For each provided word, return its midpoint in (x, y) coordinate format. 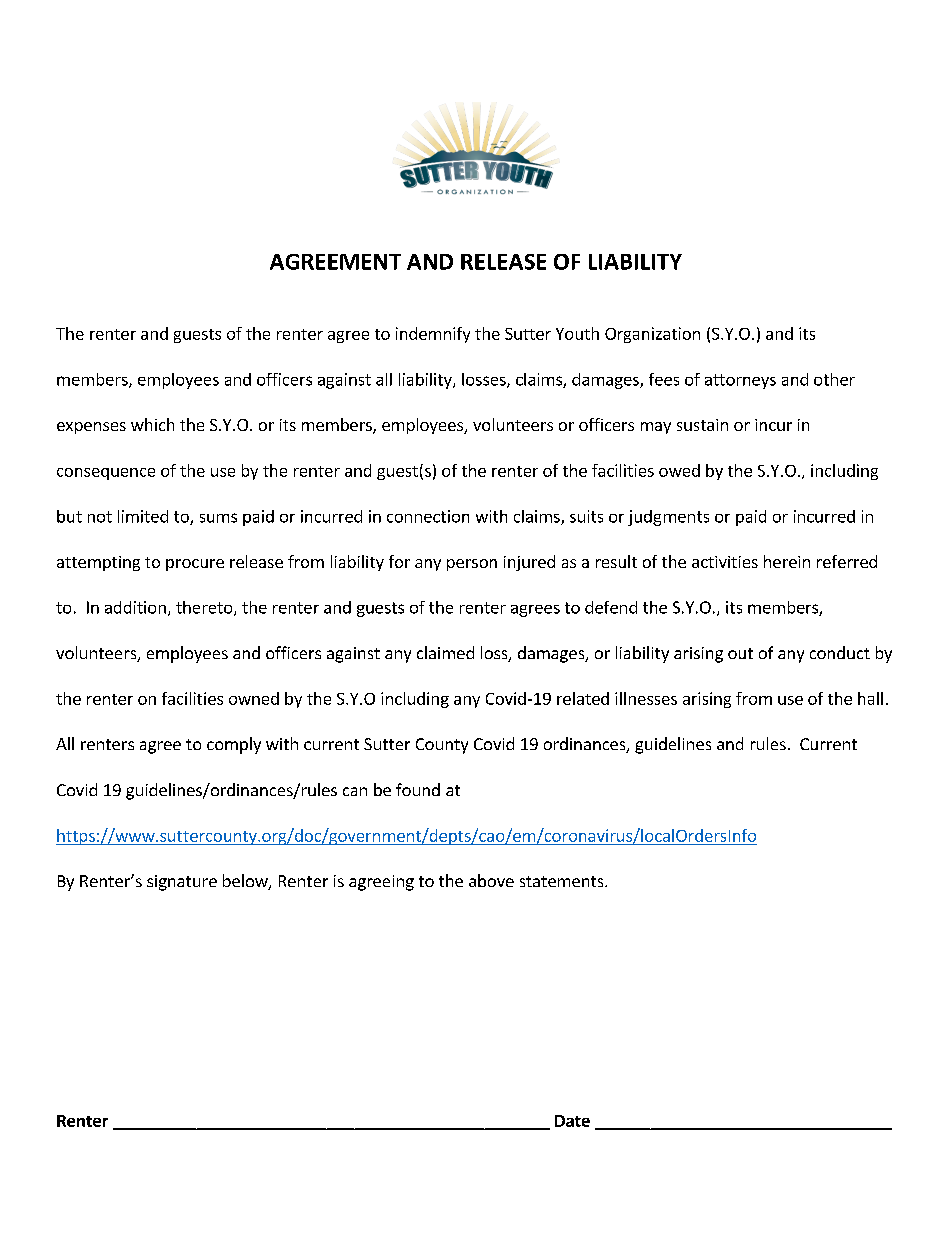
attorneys (740, 381)
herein (787, 561)
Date (572, 1121)
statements (563, 881)
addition (135, 607)
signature (182, 883)
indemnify (433, 335)
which (152, 424)
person (472, 565)
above (491, 880)
